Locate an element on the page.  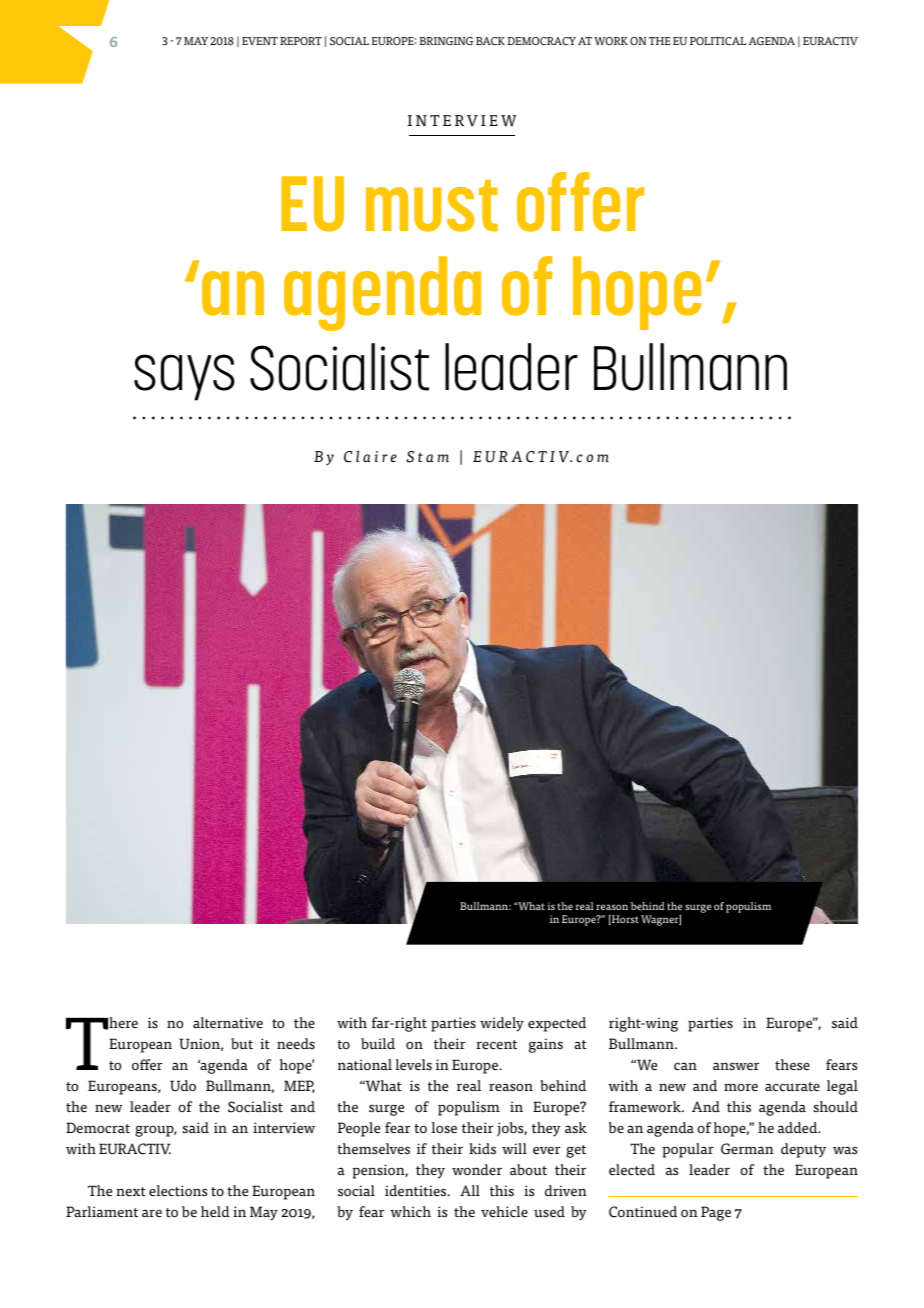
wonder is located at coordinates (477, 1170).
